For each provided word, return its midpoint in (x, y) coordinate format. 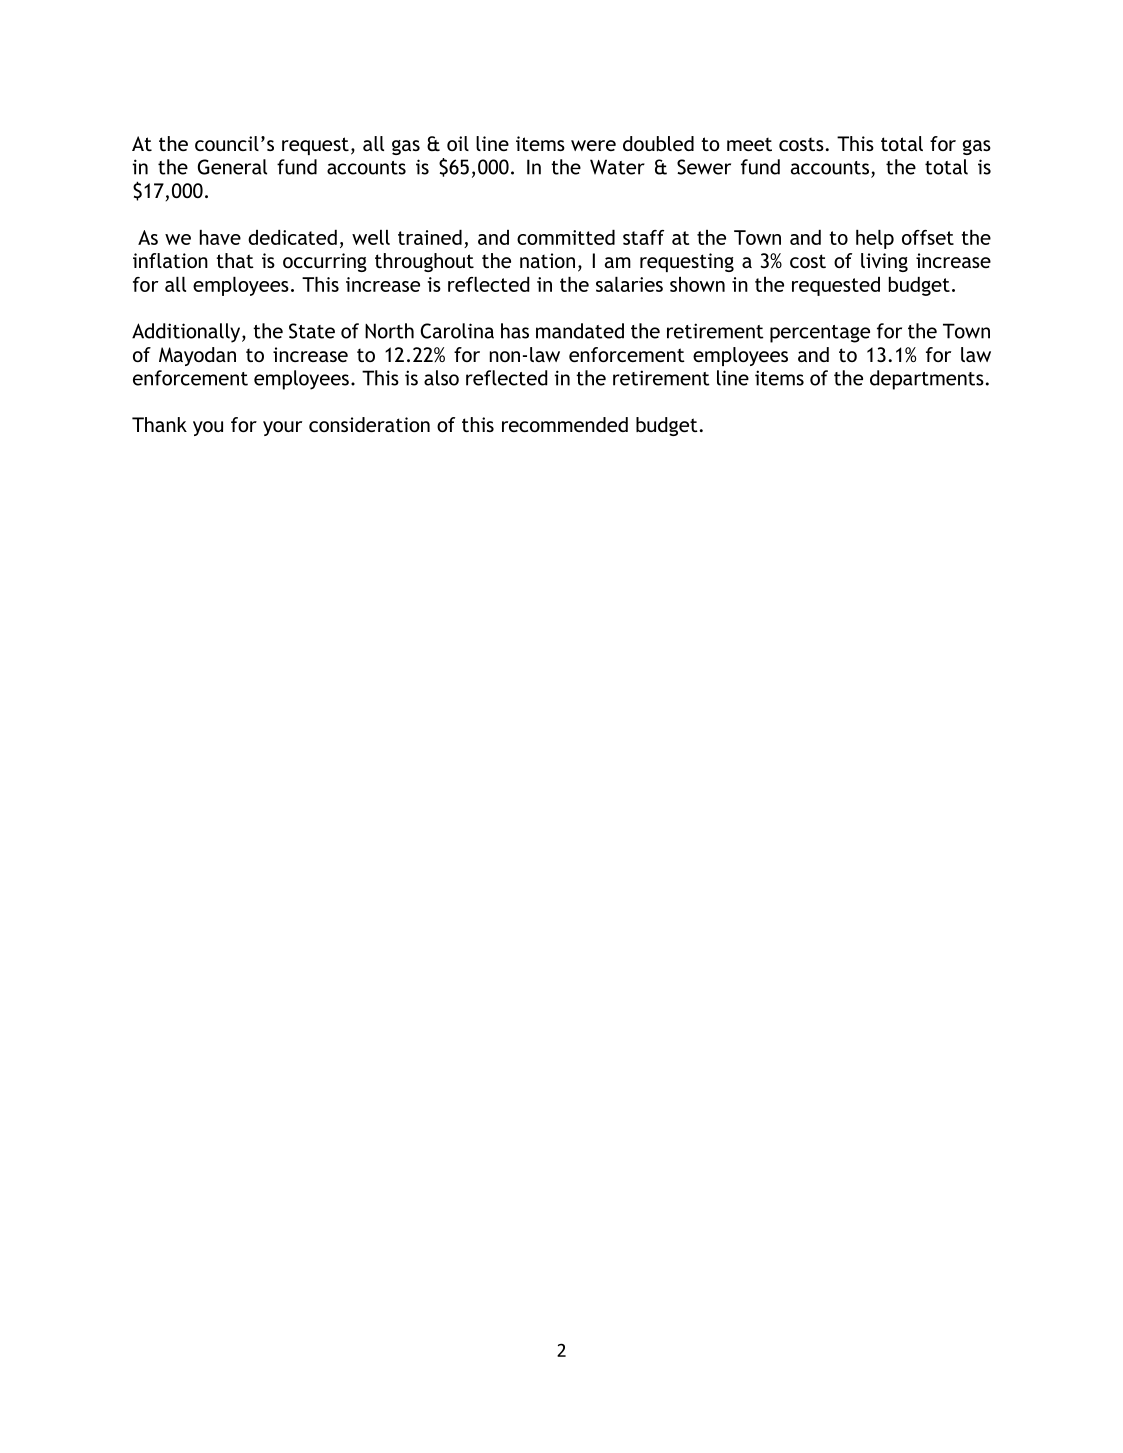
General (232, 167)
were (593, 145)
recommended (565, 424)
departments (927, 380)
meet (749, 144)
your (282, 428)
